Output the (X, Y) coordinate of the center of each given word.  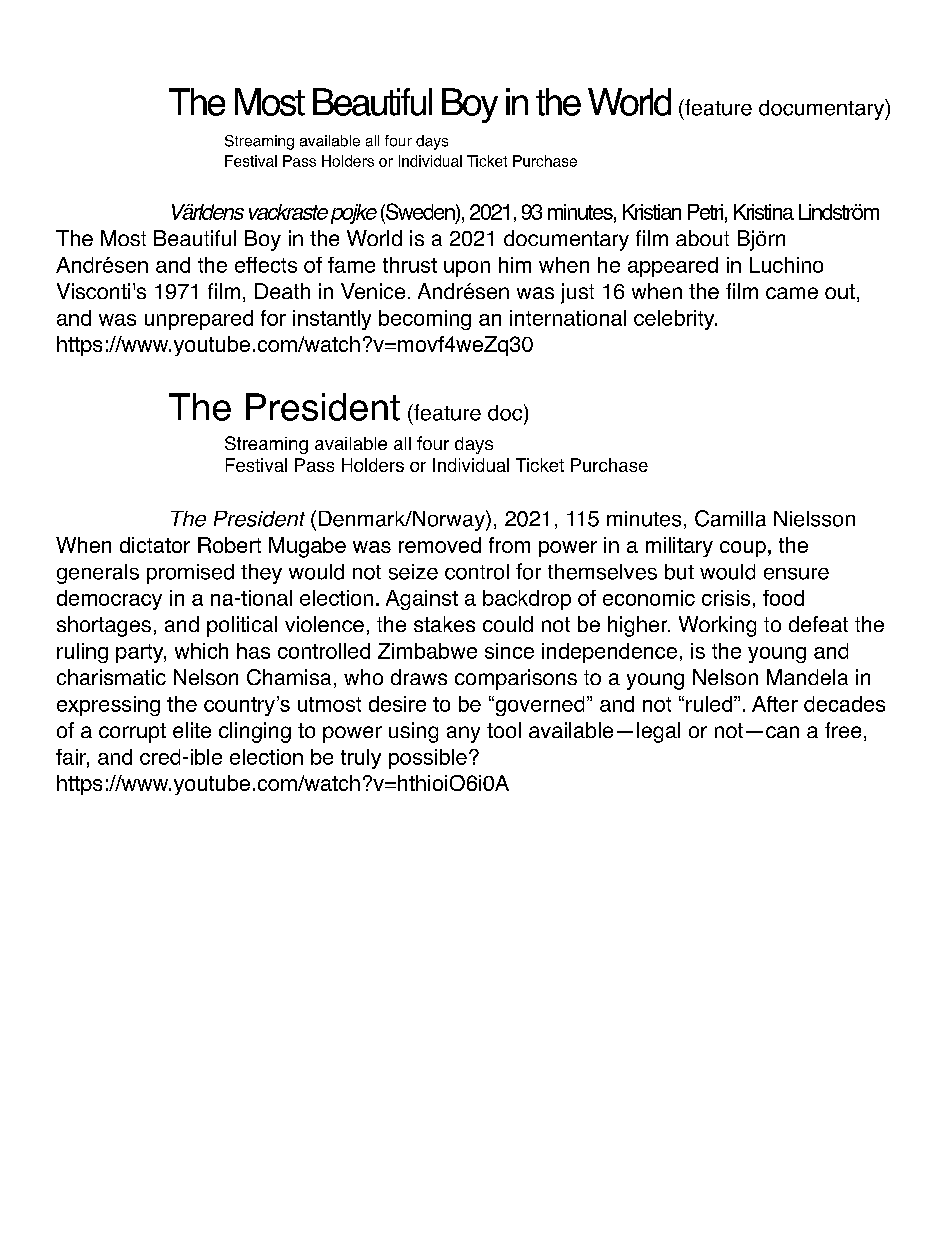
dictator (155, 545)
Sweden (420, 212)
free (843, 730)
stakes (444, 624)
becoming (425, 320)
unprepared (199, 320)
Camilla (730, 518)
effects (266, 265)
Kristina (764, 212)
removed (440, 545)
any (463, 734)
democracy (109, 600)
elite (192, 730)
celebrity (675, 320)
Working (717, 626)
